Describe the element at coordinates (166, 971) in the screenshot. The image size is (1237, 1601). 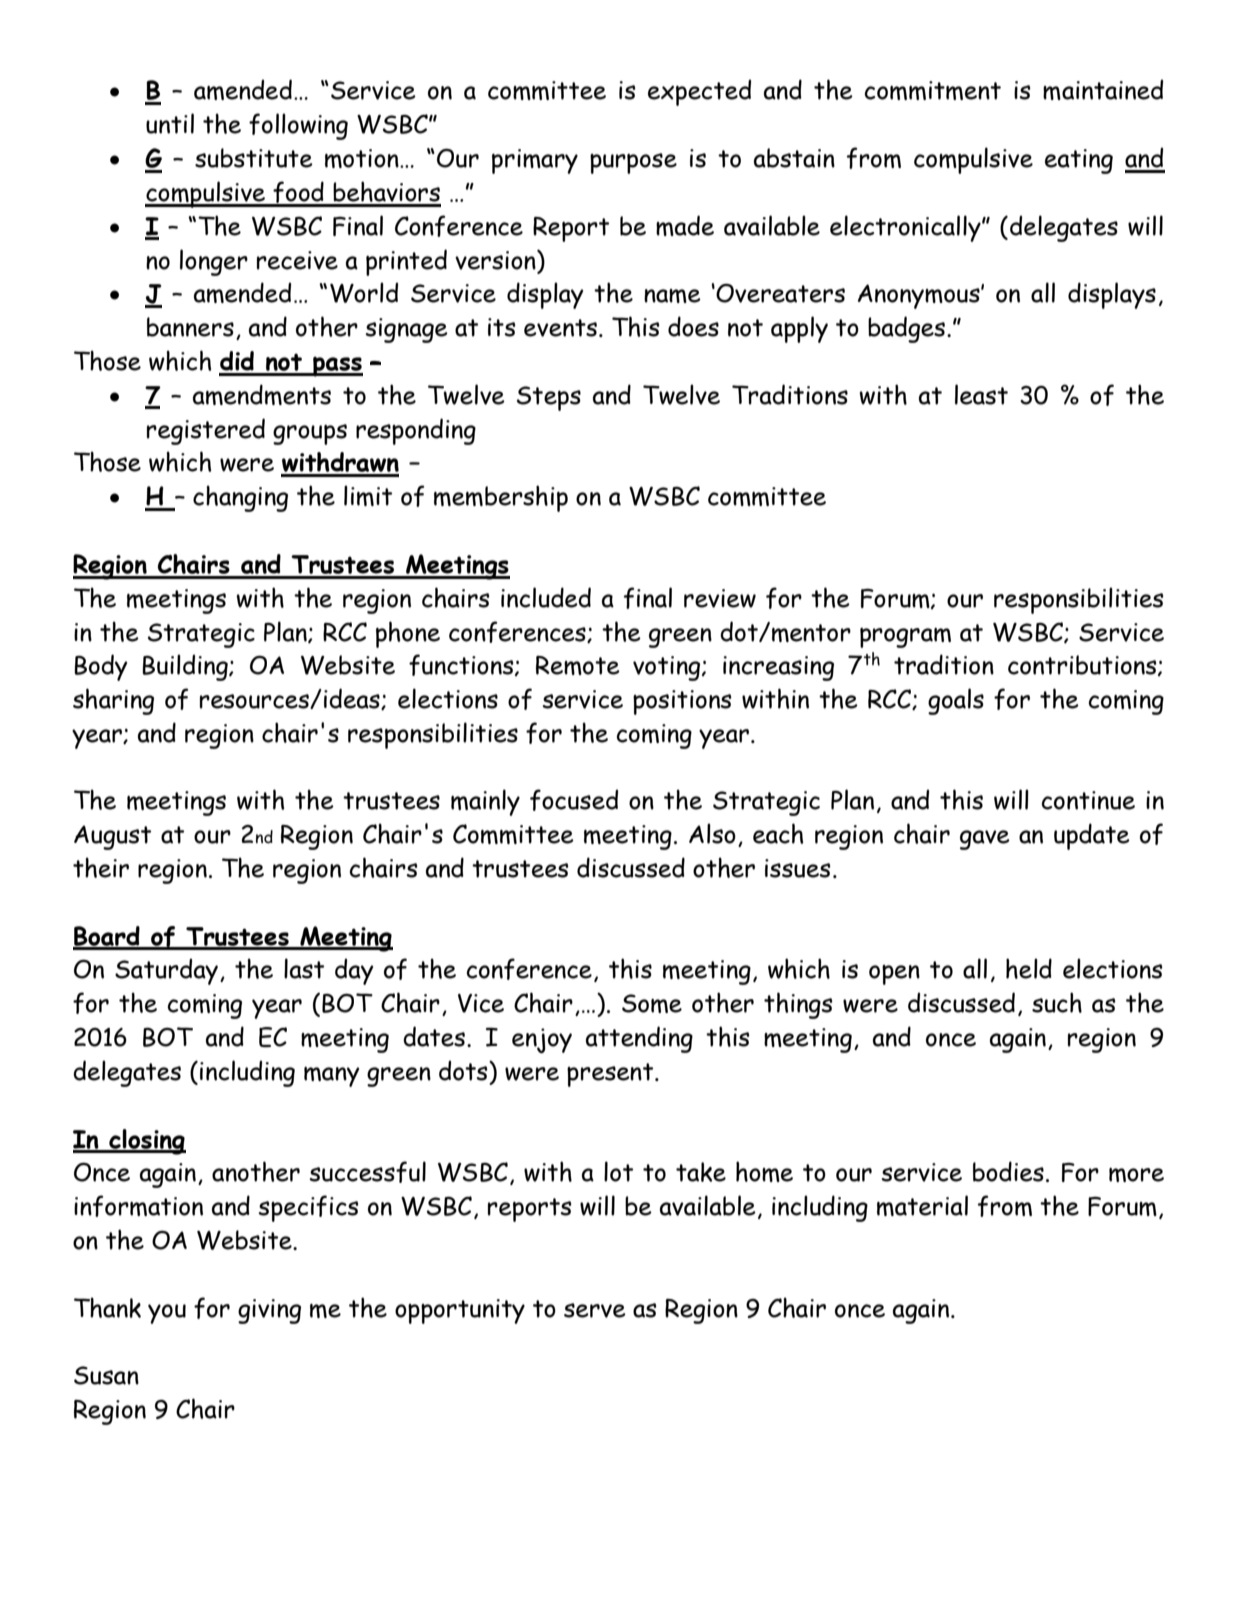
I see `Saturday` at that location.
